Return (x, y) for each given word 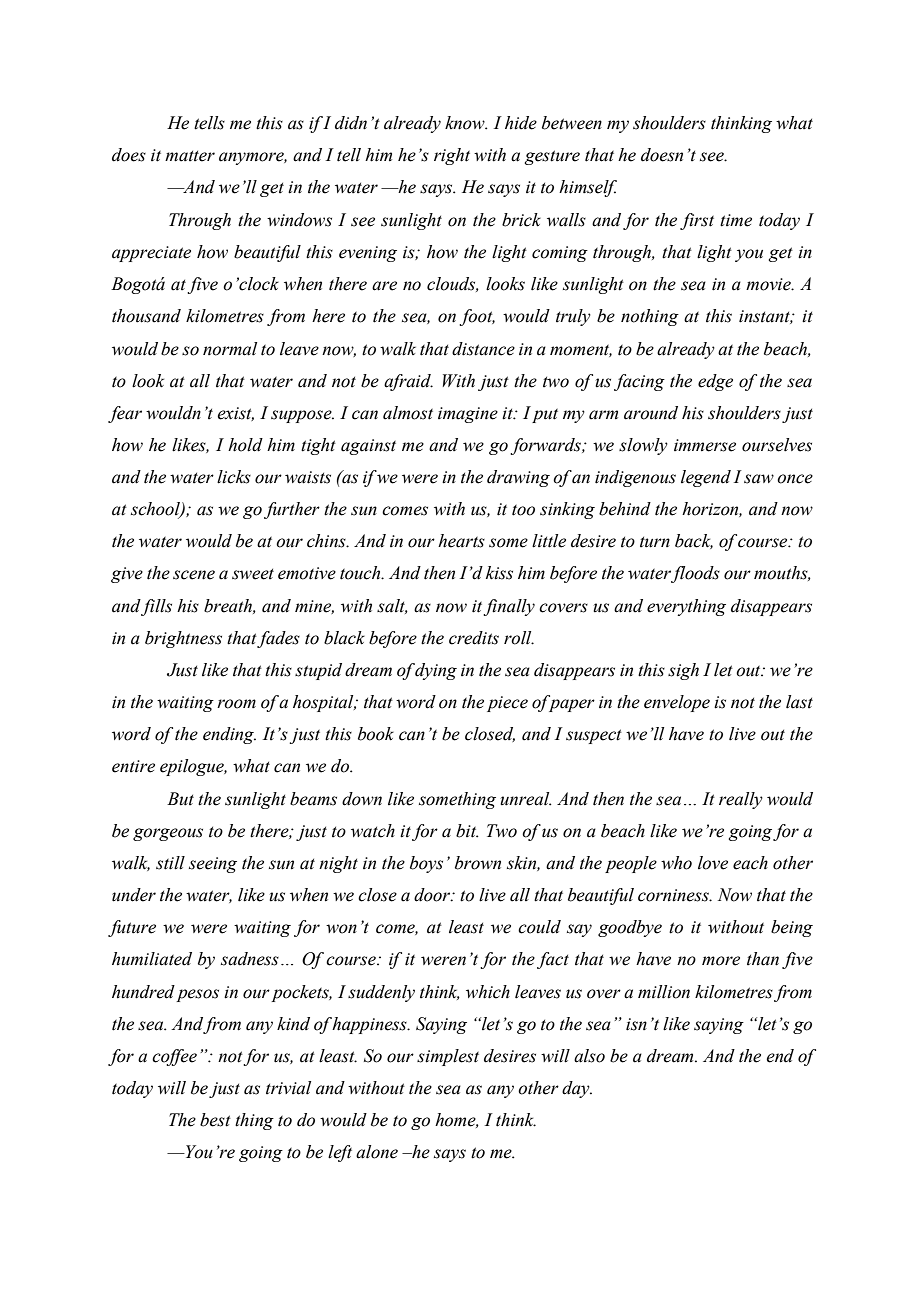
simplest (448, 1057)
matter (190, 156)
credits (474, 638)
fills (156, 607)
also (589, 1056)
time (736, 220)
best (215, 1120)
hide (521, 123)
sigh (683, 671)
